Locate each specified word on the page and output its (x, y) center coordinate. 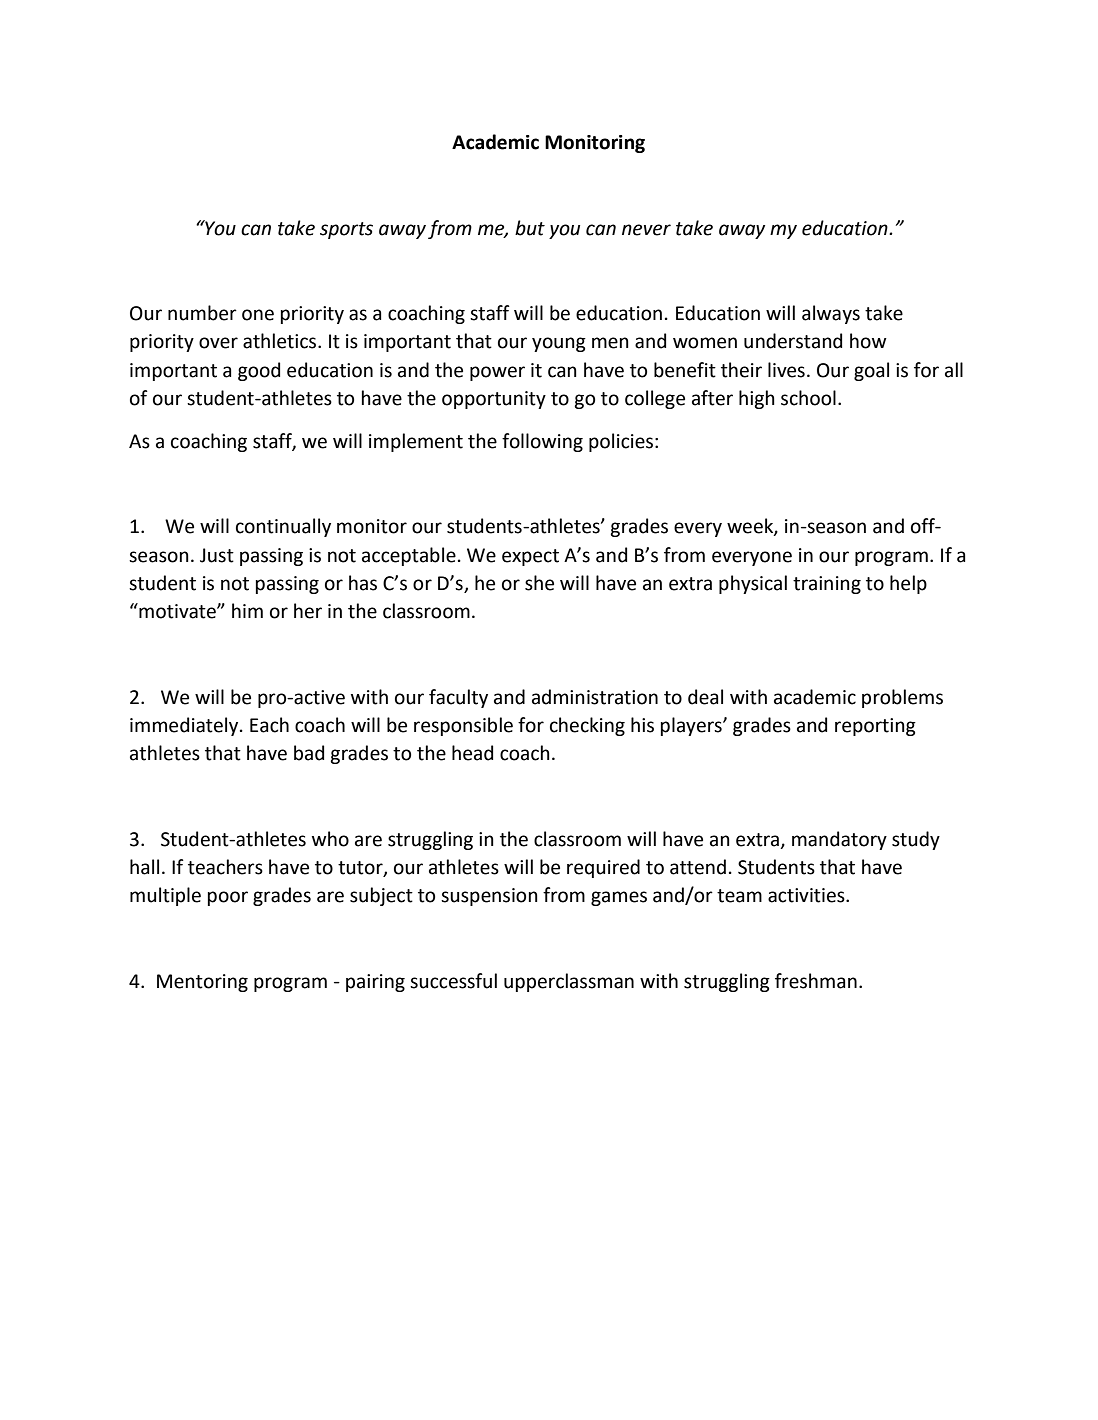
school (808, 398)
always (831, 314)
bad (309, 753)
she (539, 583)
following (542, 442)
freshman (816, 981)
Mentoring (202, 983)
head (472, 753)
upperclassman (569, 982)
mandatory (839, 840)
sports (346, 230)
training (827, 585)
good (259, 371)
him (247, 610)
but (530, 228)
